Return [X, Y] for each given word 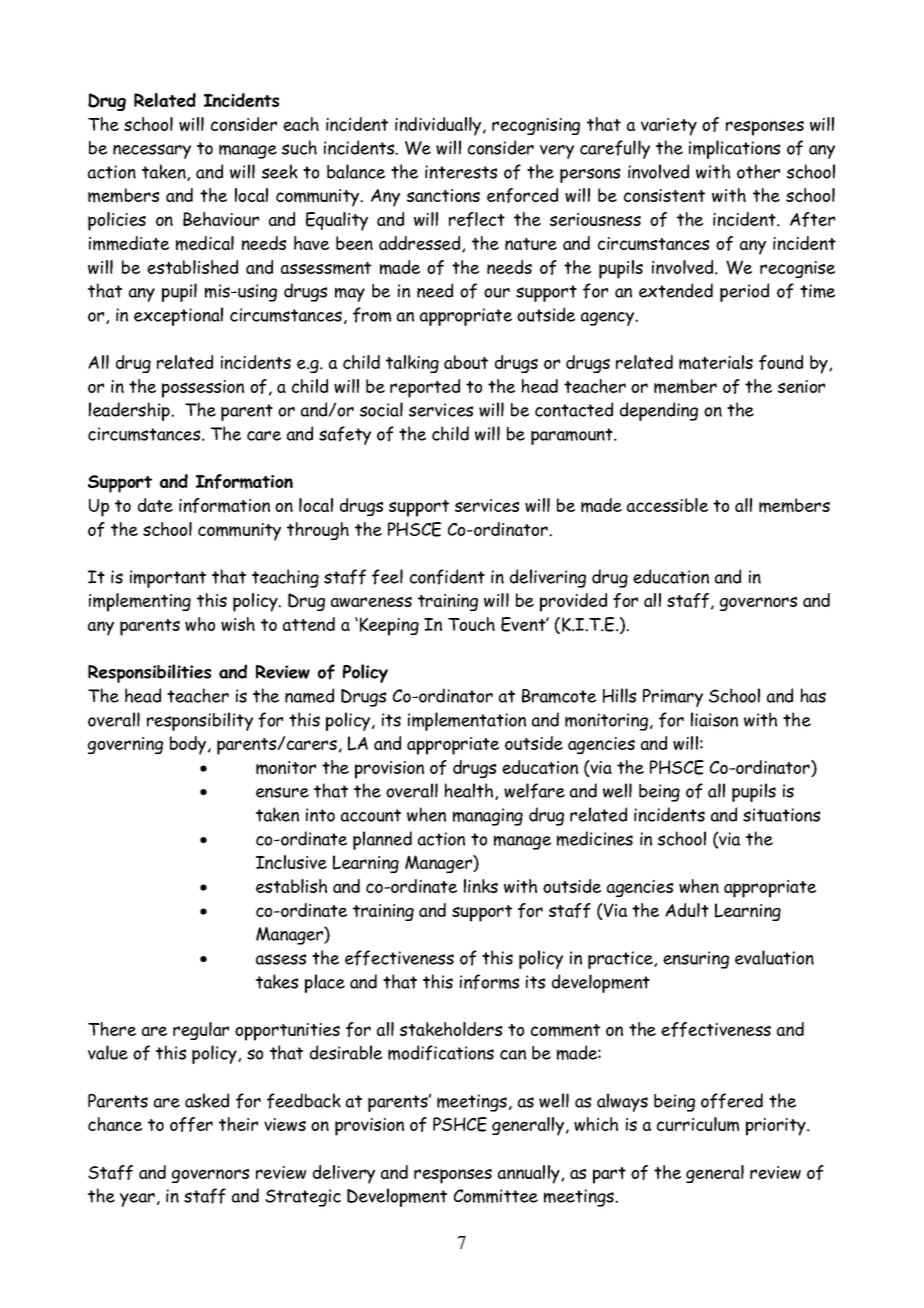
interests [461, 172]
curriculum [698, 1124]
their [238, 1124]
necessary [152, 151]
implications [734, 149]
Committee [496, 1196]
